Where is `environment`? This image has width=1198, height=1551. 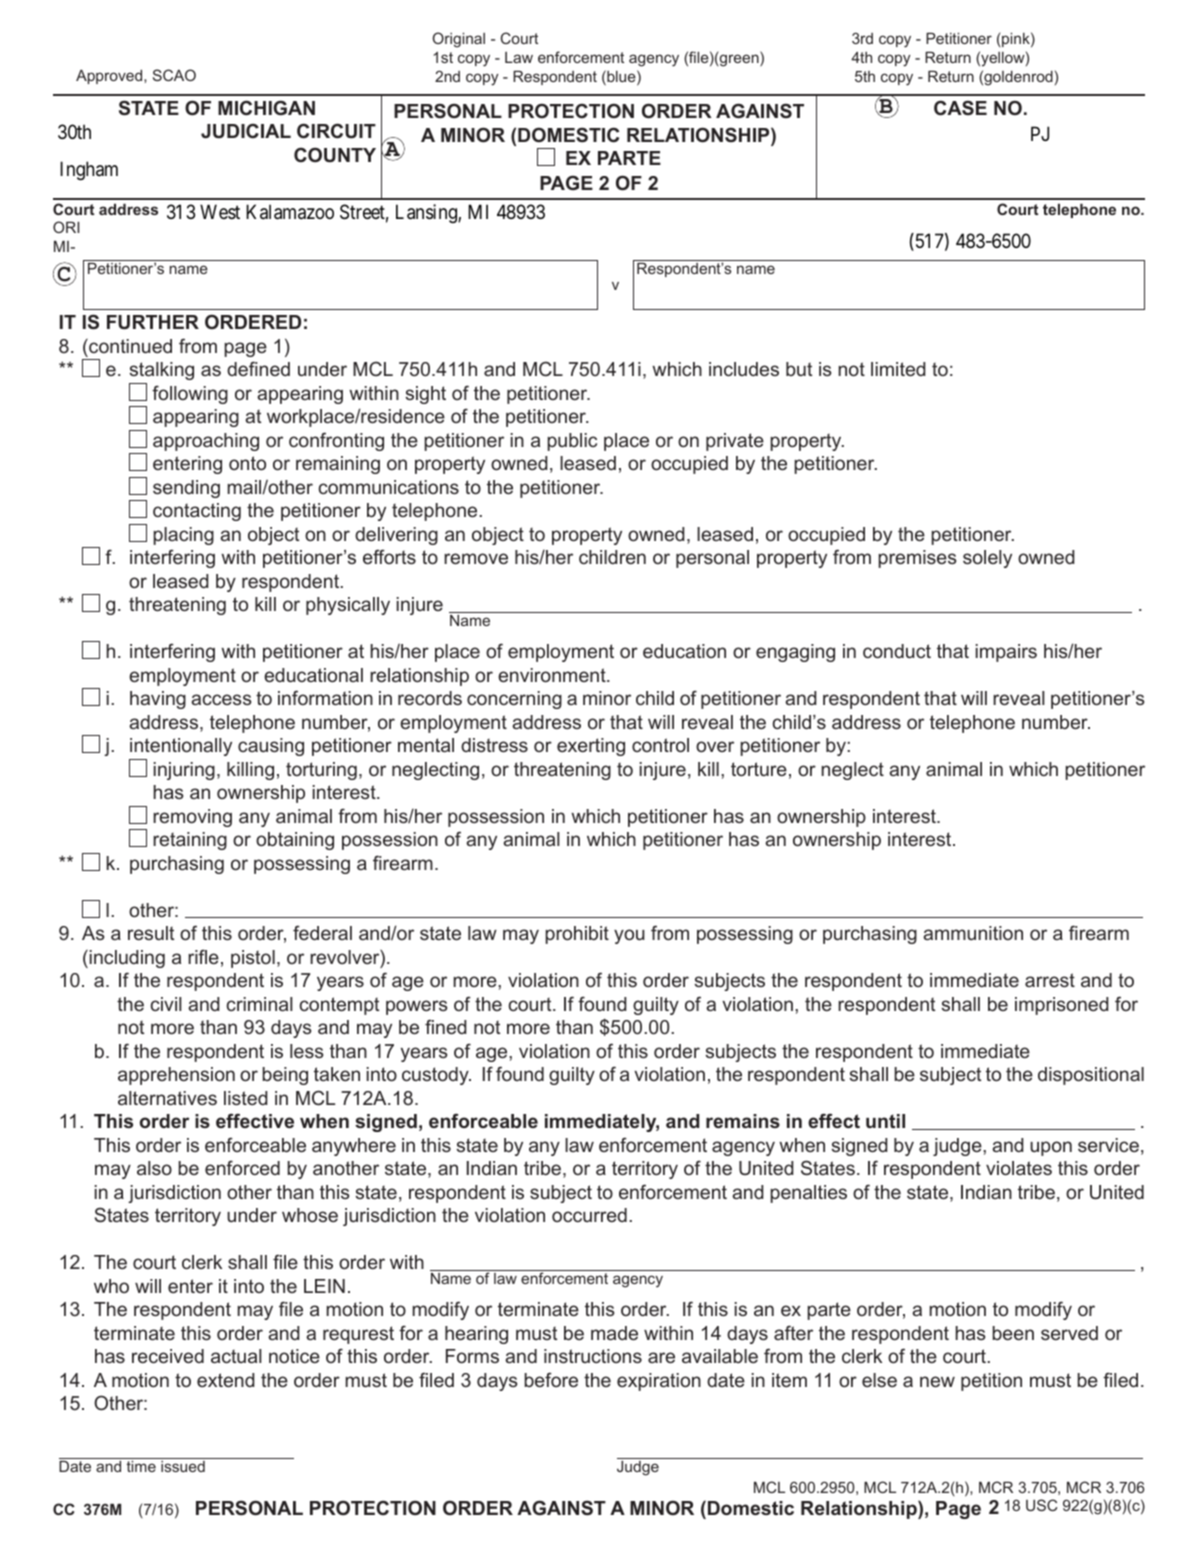 environment is located at coordinates (553, 675).
